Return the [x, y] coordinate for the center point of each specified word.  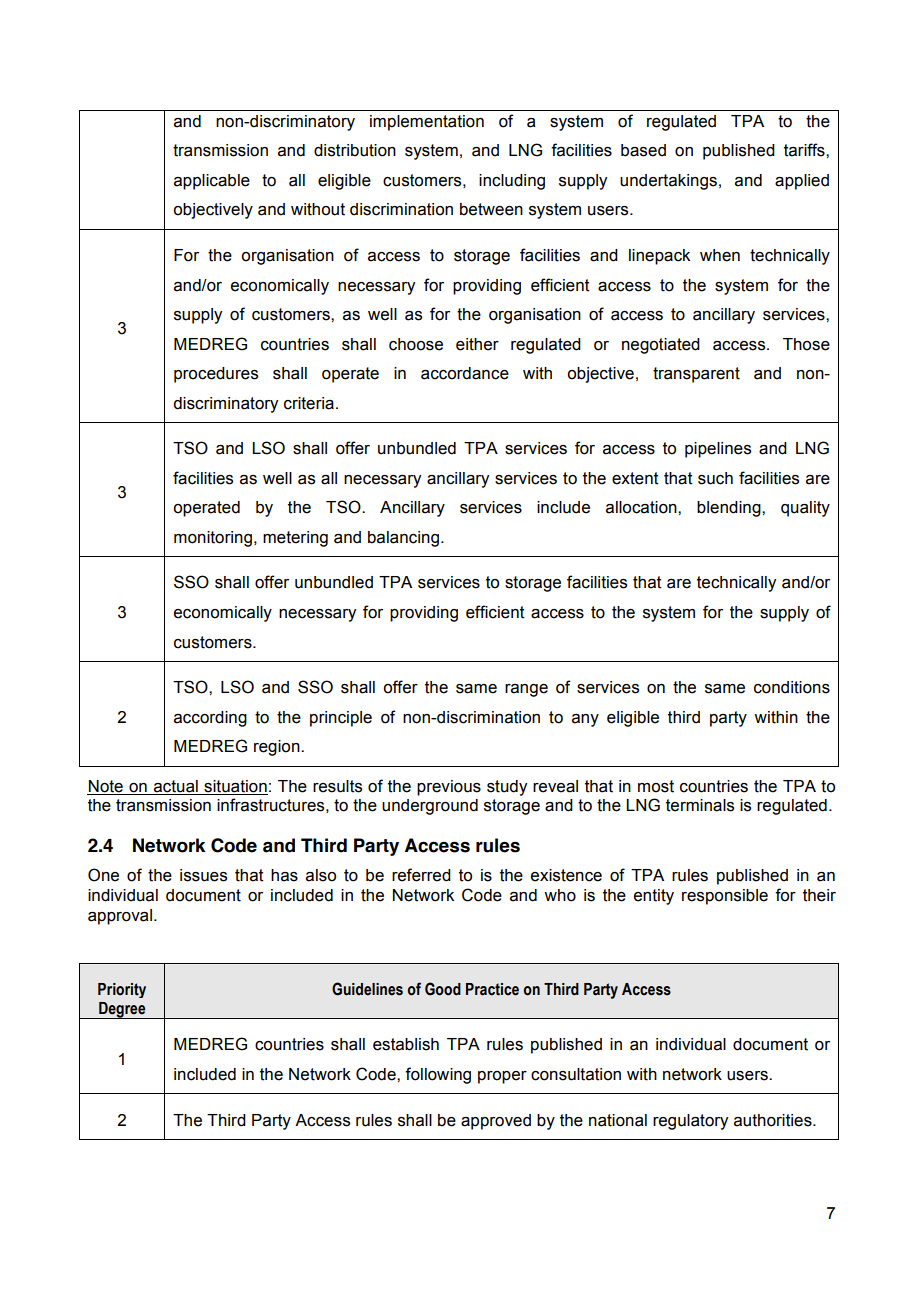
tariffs [805, 150]
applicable [212, 182]
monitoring [213, 539]
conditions [792, 687]
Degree [122, 1010]
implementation [427, 123]
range [526, 690]
